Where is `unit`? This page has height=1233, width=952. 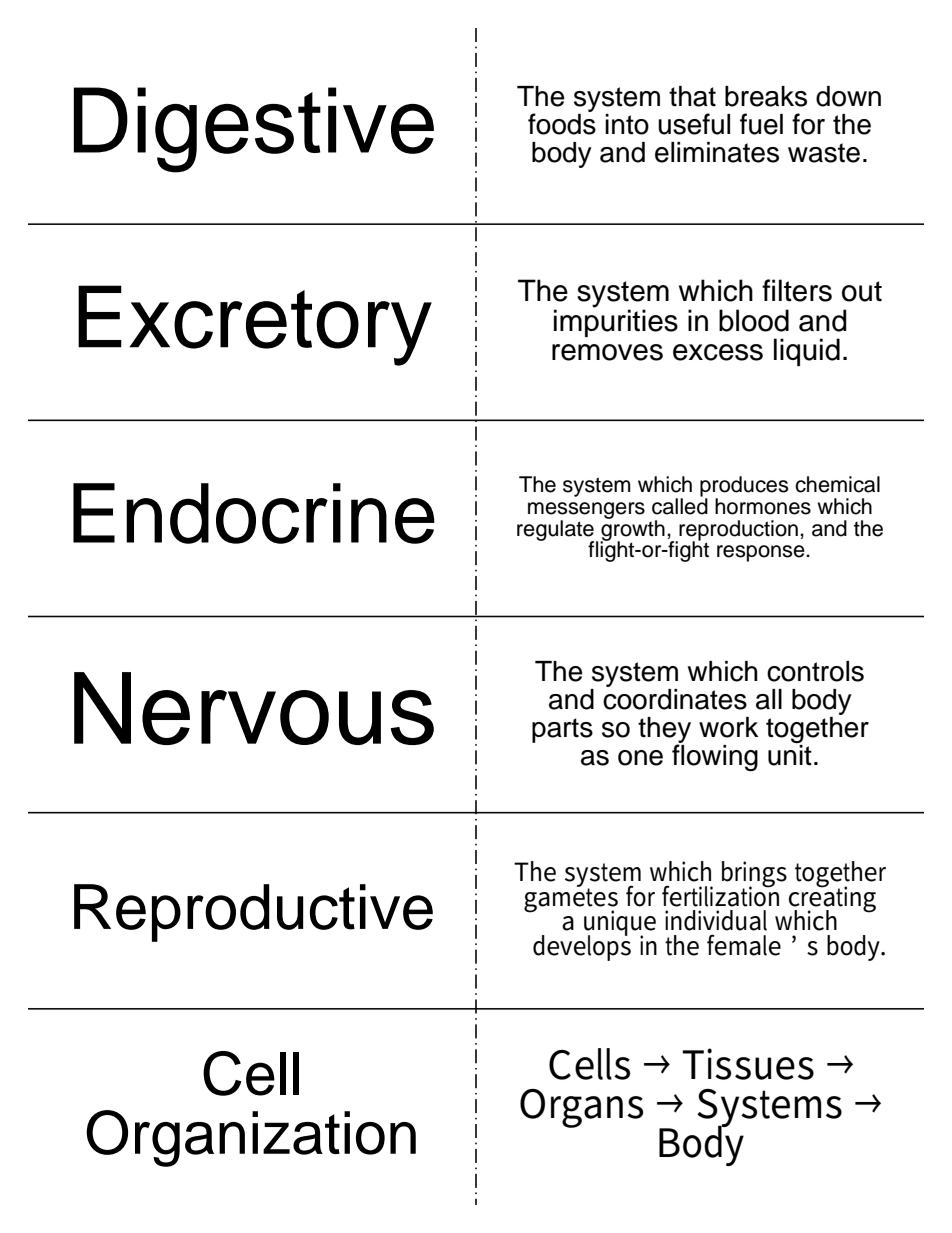
unit is located at coordinates (790, 754).
